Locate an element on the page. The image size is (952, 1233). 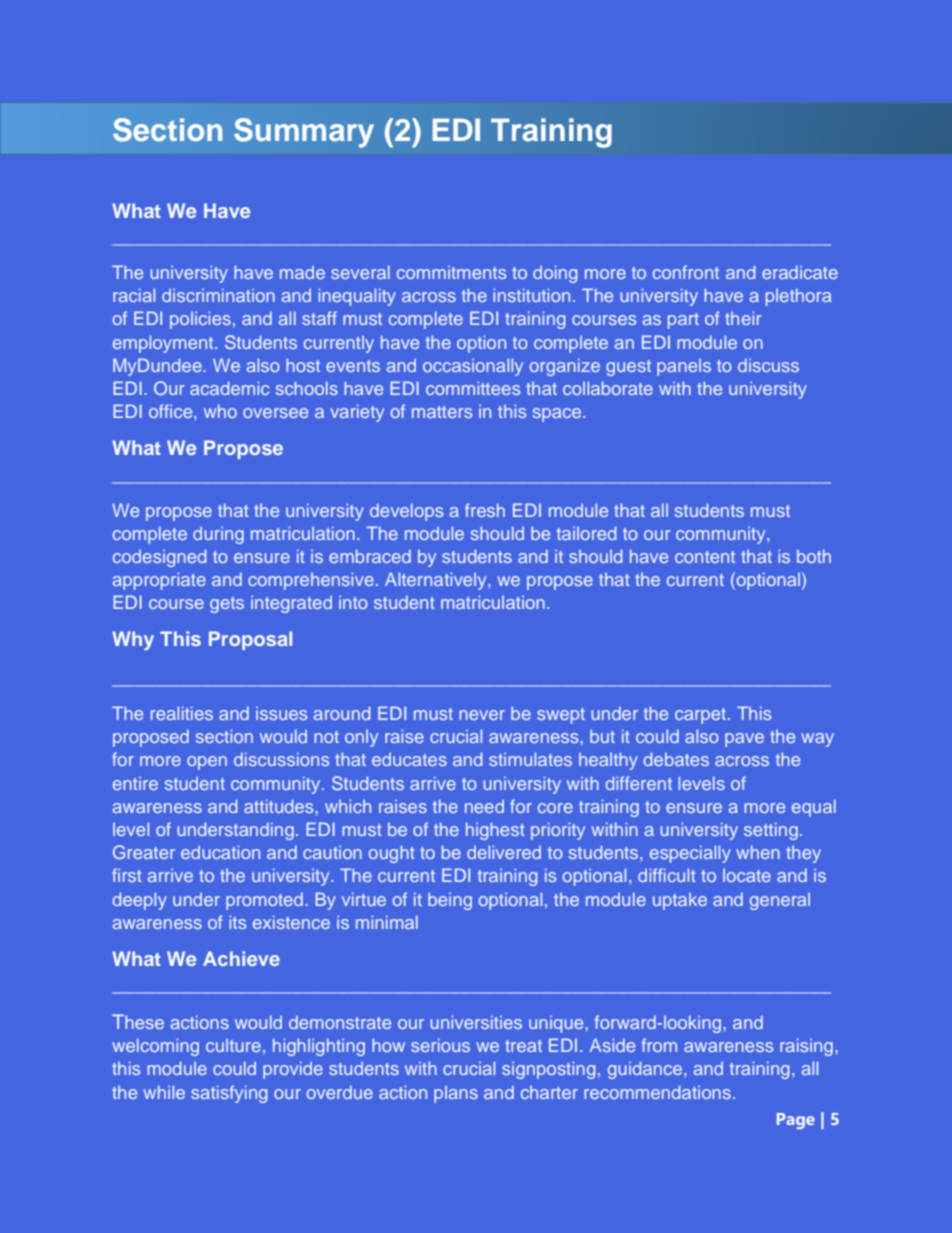
when is located at coordinates (758, 852).
